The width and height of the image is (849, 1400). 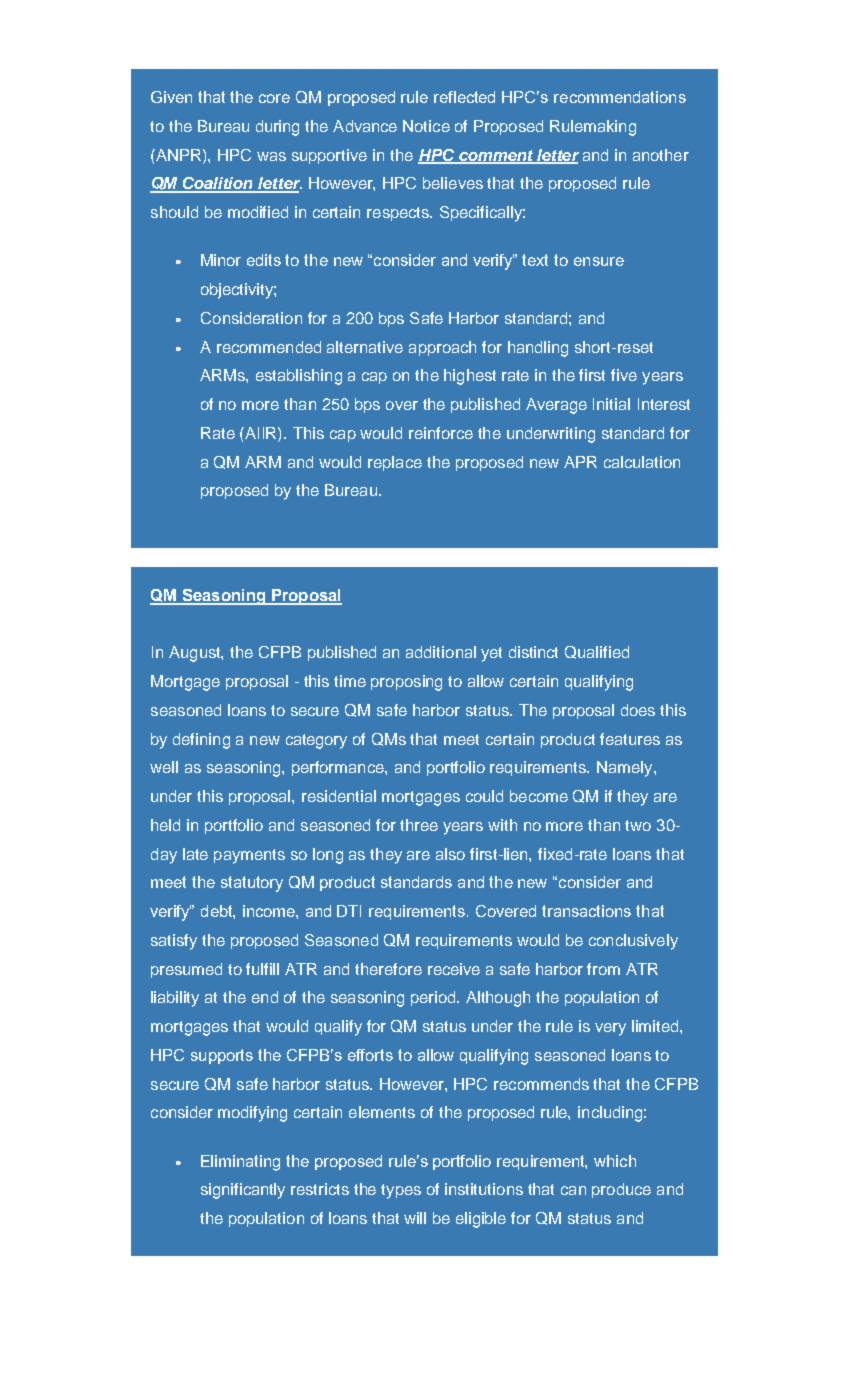 What do you see at coordinates (249, 856) in the image?
I see `payments` at bounding box center [249, 856].
